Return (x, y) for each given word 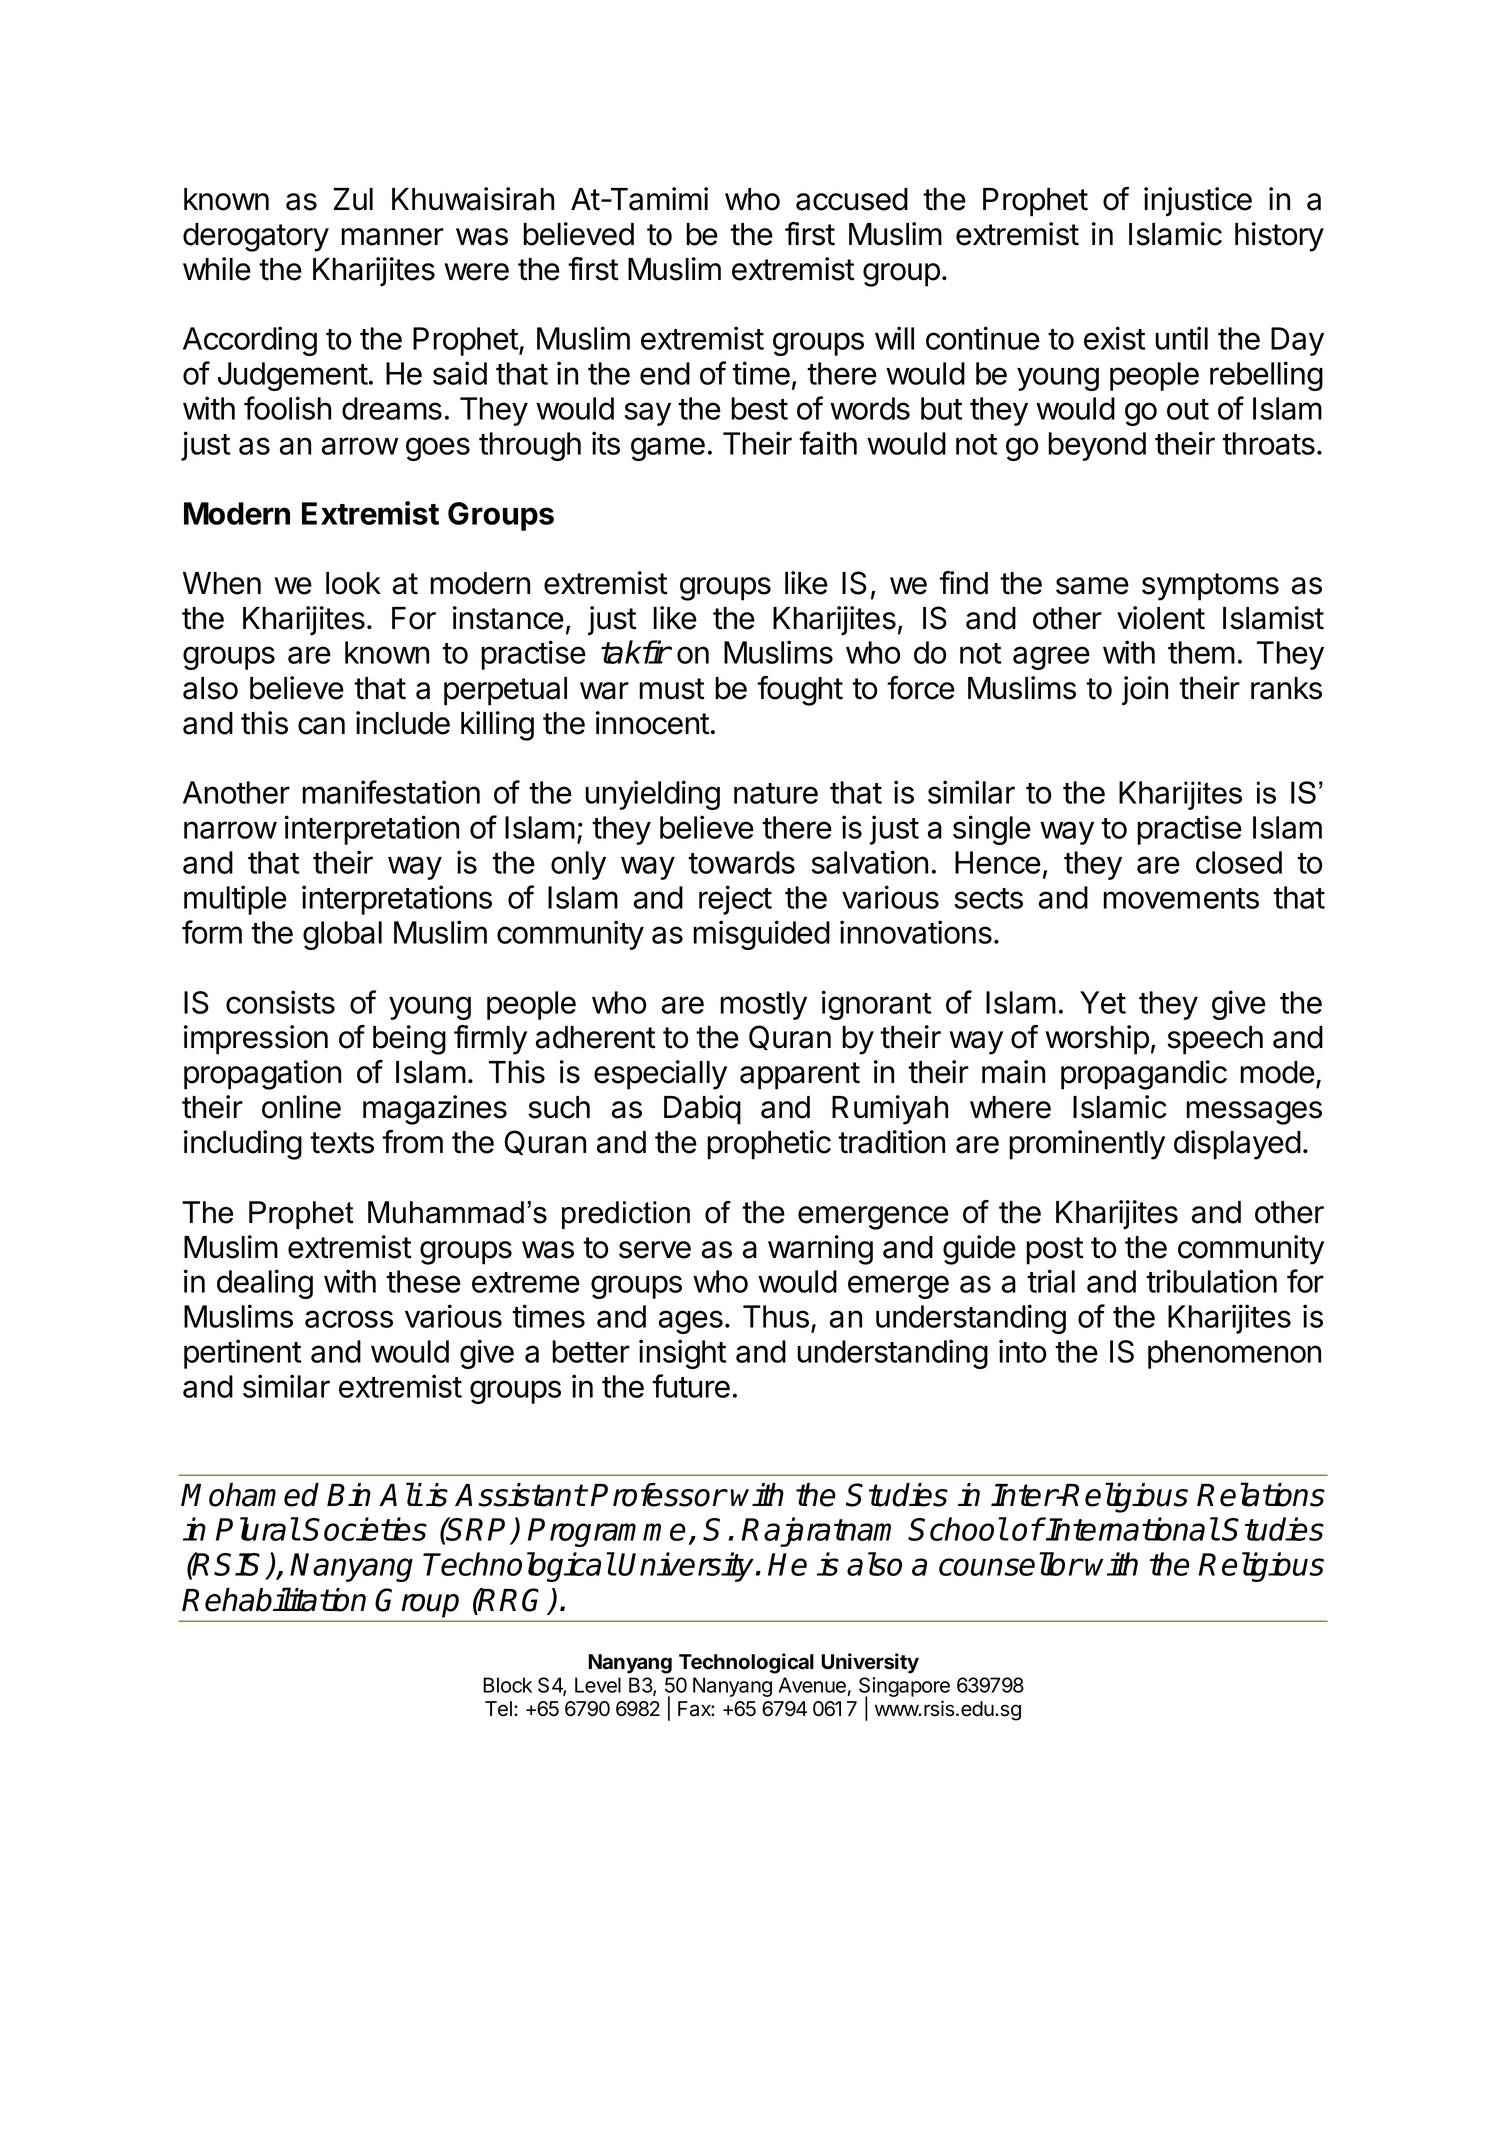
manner (392, 237)
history (1279, 237)
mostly (763, 1005)
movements (1181, 898)
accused (852, 199)
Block (507, 1685)
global (342, 935)
